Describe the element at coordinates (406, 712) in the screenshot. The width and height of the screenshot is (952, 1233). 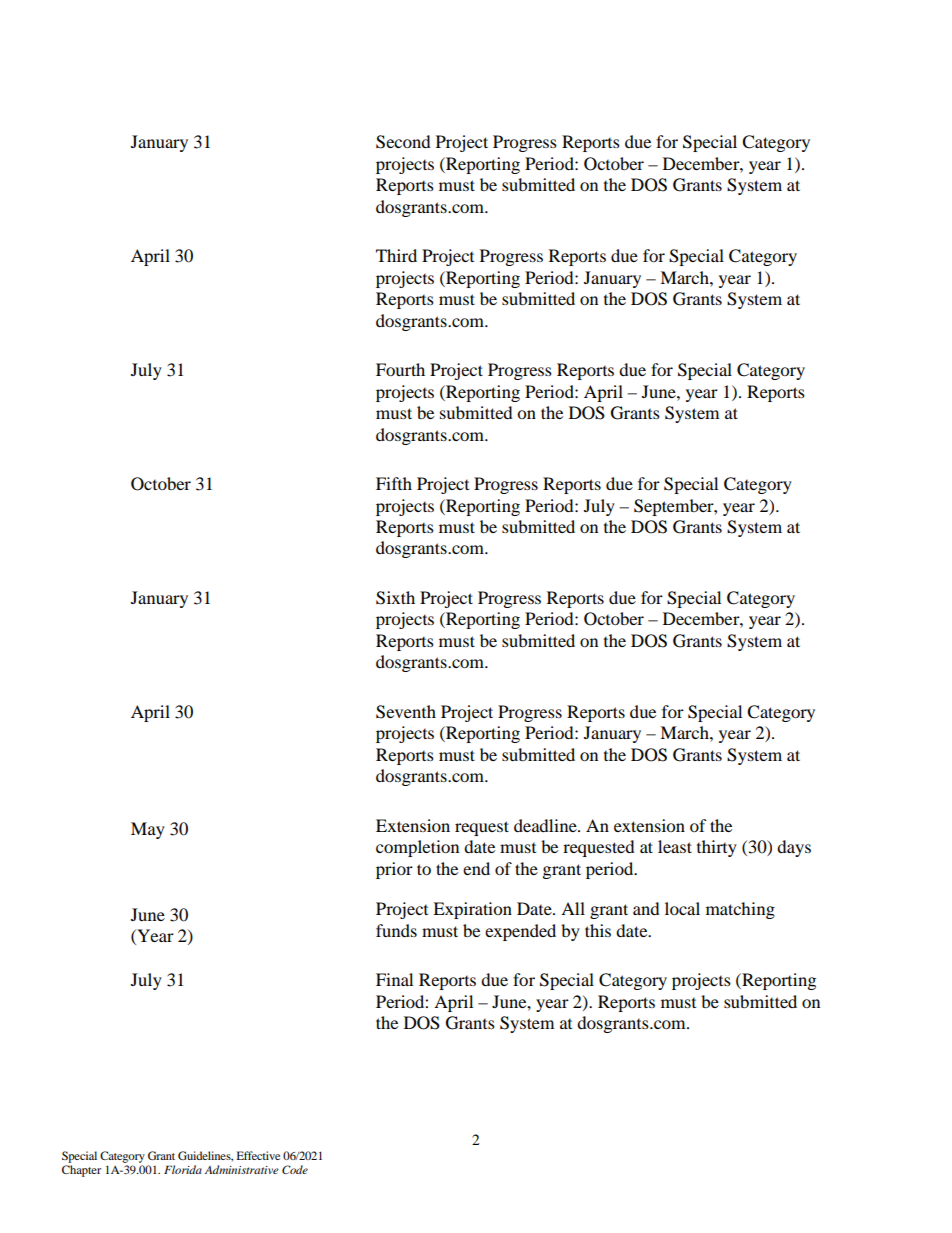
I see `Seventh` at that location.
